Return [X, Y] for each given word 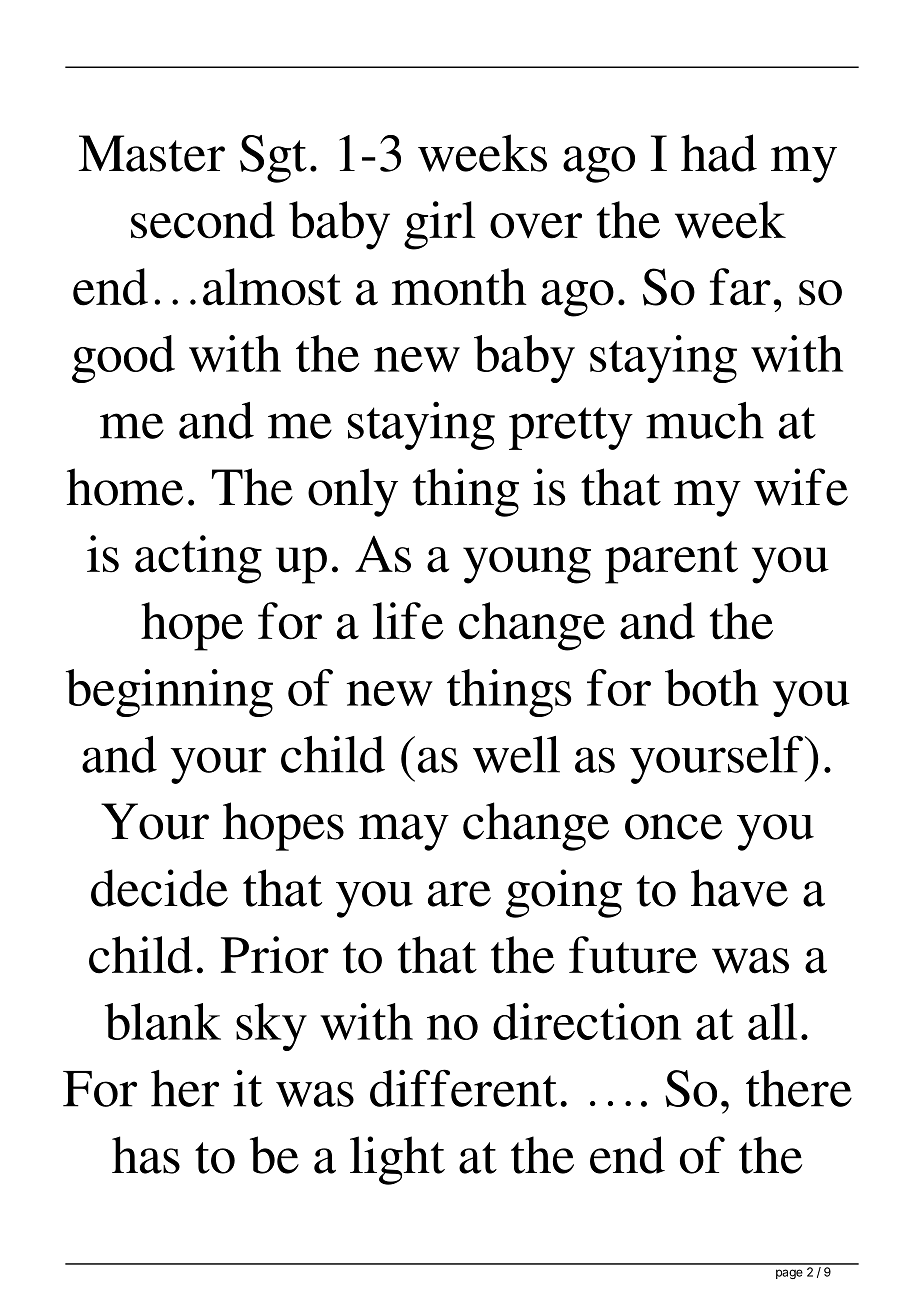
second [203, 220]
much [705, 420]
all [772, 1021]
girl [439, 225]
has [146, 1155]
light [397, 1160]
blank [163, 1021]
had [719, 153]
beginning [169, 693]
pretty [571, 428]
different [463, 1088]
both [712, 687]
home [125, 487]
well [516, 754]
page [789, 1274]
